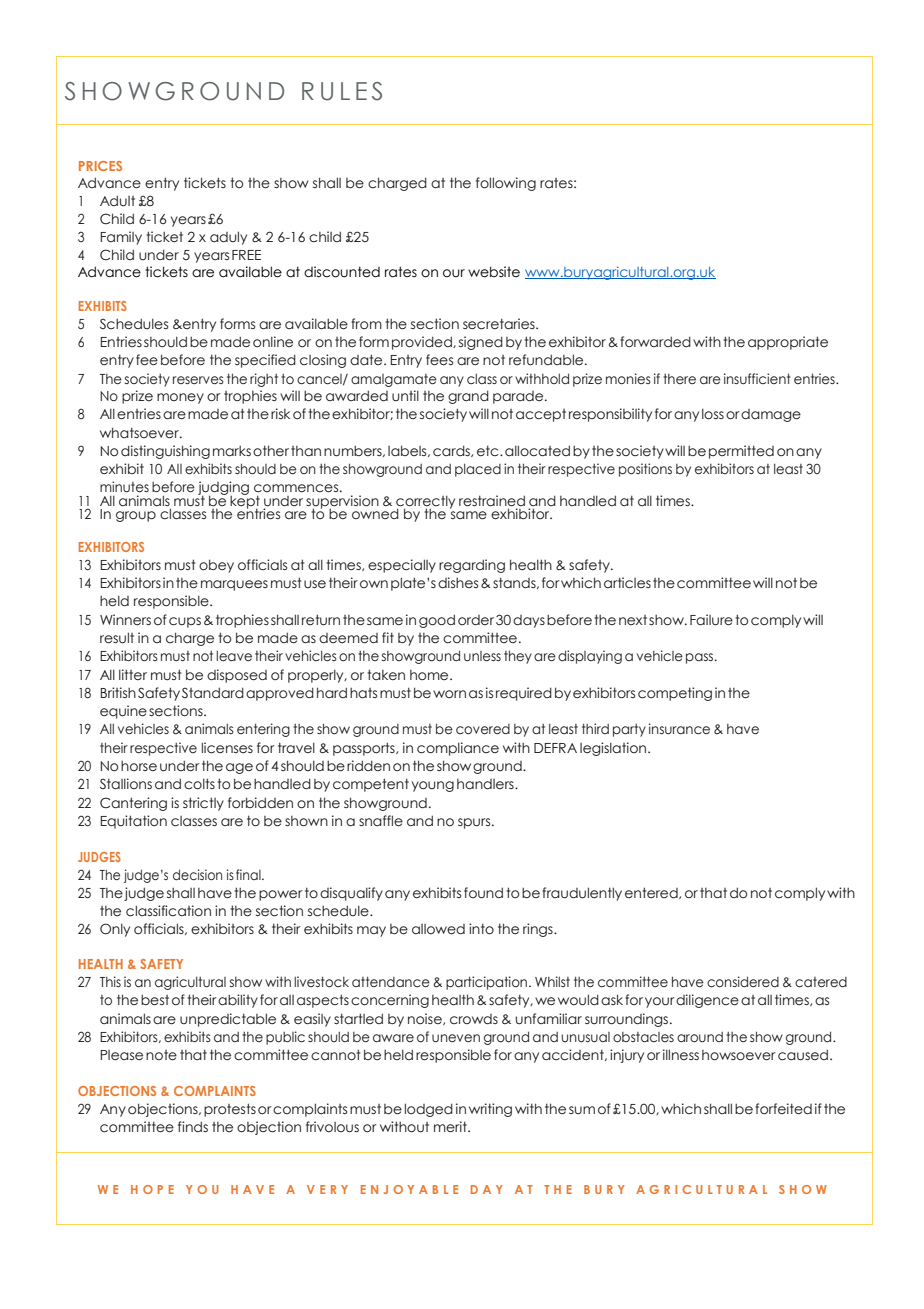  What do you see at coordinates (757, 379) in the screenshot?
I see `insufficient` at bounding box center [757, 379].
